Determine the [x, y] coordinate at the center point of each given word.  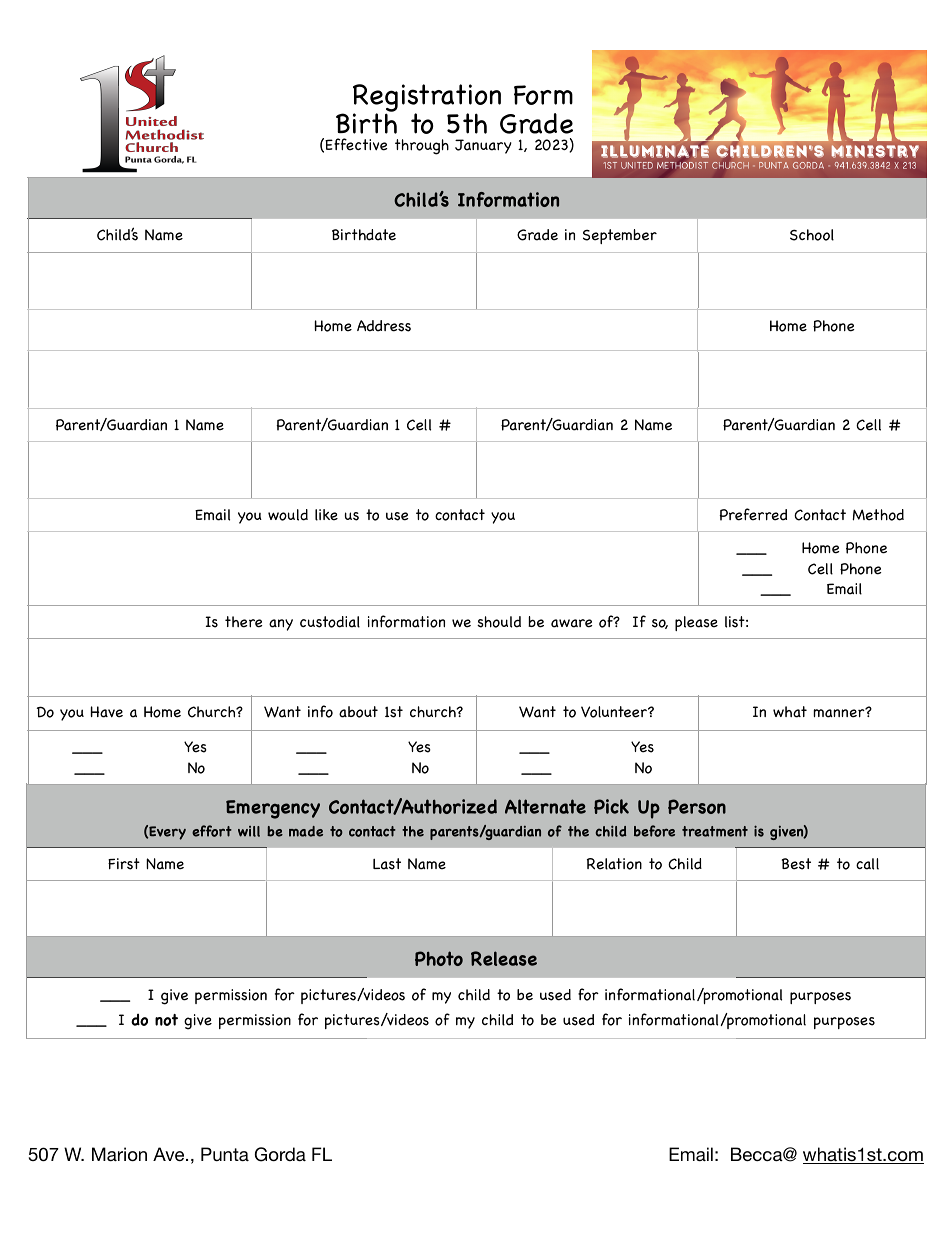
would [288, 515]
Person [697, 806]
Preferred [753, 514]
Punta [225, 1154]
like [326, 515]
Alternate [545, 806]
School [812, 235]
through [422, 147]
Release [504, 958]
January [483, 146]
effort [212, 831]
